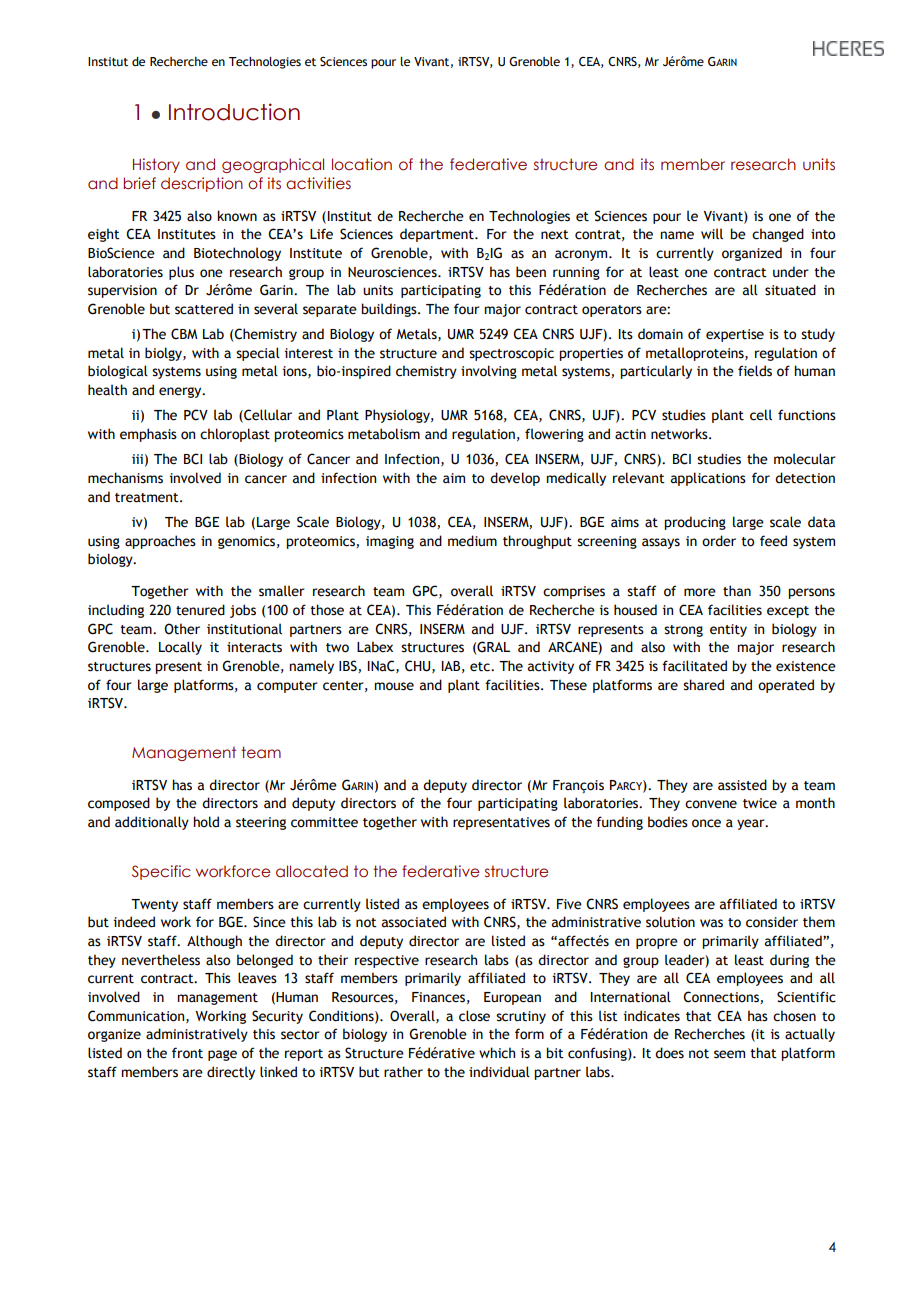  I want to click on will, so click(712, 233).
